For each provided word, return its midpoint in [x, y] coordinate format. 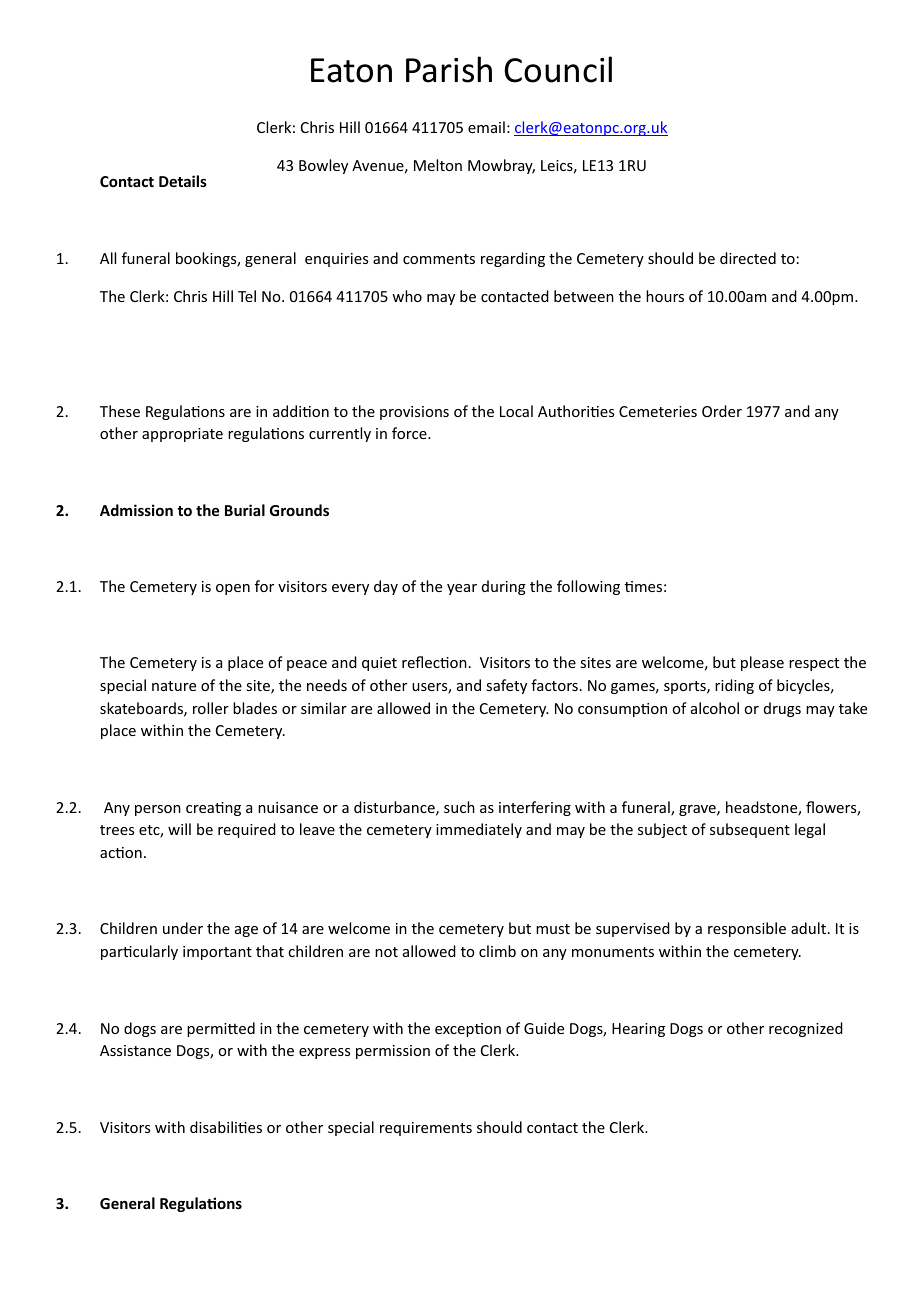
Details [183, 181]
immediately [479, 830]
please [762, 663]
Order [722, 411]
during [504, 587]
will [179, 829]
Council [558, 69]
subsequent [750, 830]
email [486, 127]
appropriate [182, 435]
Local [516, 411]
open [233, 589]
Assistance [135, 1050]
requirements [426, 1129]
